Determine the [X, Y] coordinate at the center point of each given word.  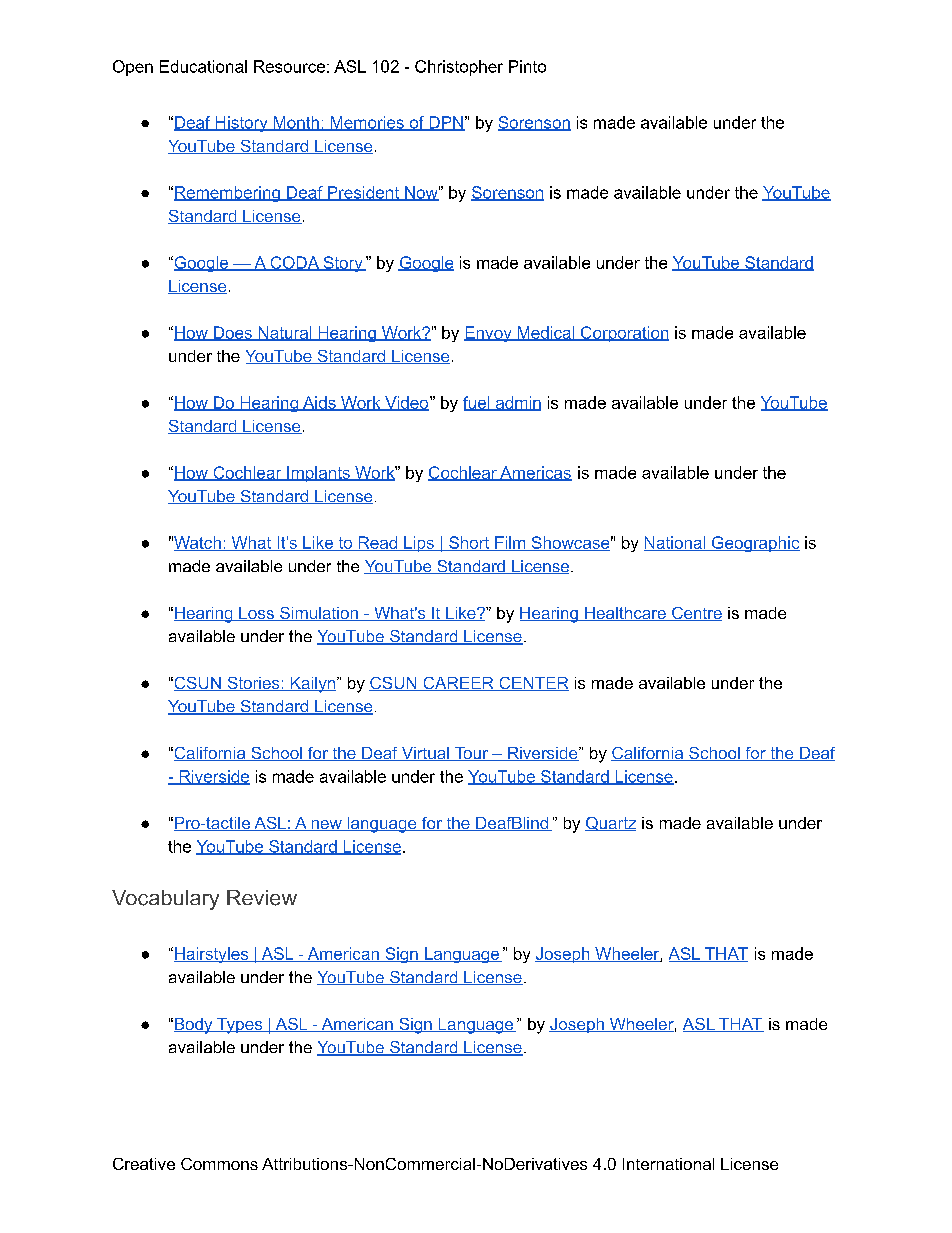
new [326, 825]
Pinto [527, 66]
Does [232, 333]
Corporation [623, 334]
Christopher [459, 68]
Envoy [489, 334]
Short [469, 543]
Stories [253, 684]
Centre [696, 614]
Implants [318, 474]
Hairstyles [212, 955]
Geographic [755, 544]
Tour [471, 754]
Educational [203, 66]
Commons [219, 1164]
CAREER [458, 684]
